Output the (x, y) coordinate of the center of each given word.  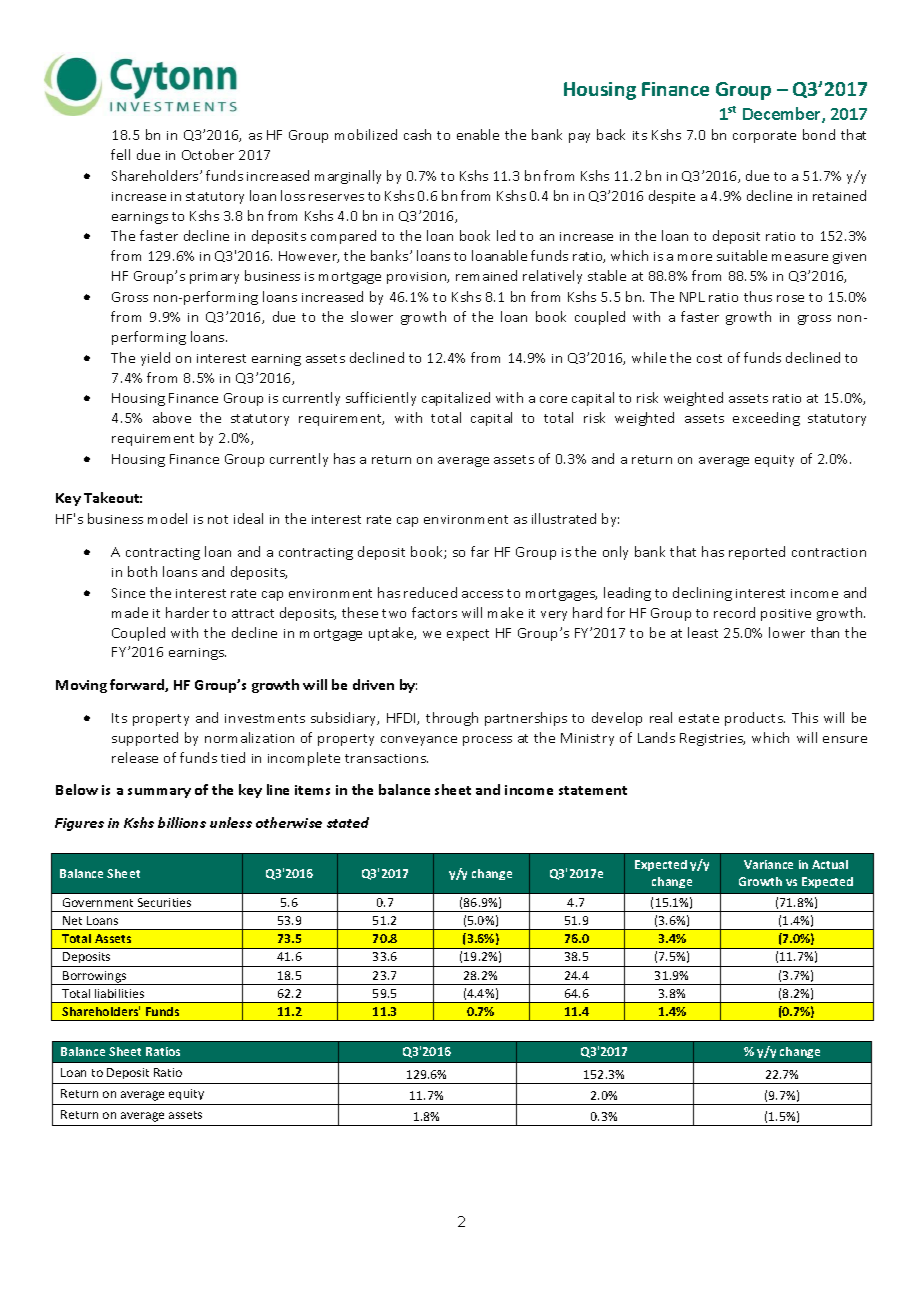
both (142, 571)
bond (819, 134)
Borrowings (95, 978)
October (208, 154)
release (135, 757)
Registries (712, 739)
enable (478, 134)
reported (757, 553)
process (487, 741)
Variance (768, 864)
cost (709, 358)
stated (348, 822)
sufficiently (381, 399)
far (480, 551)
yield (155, 359)
